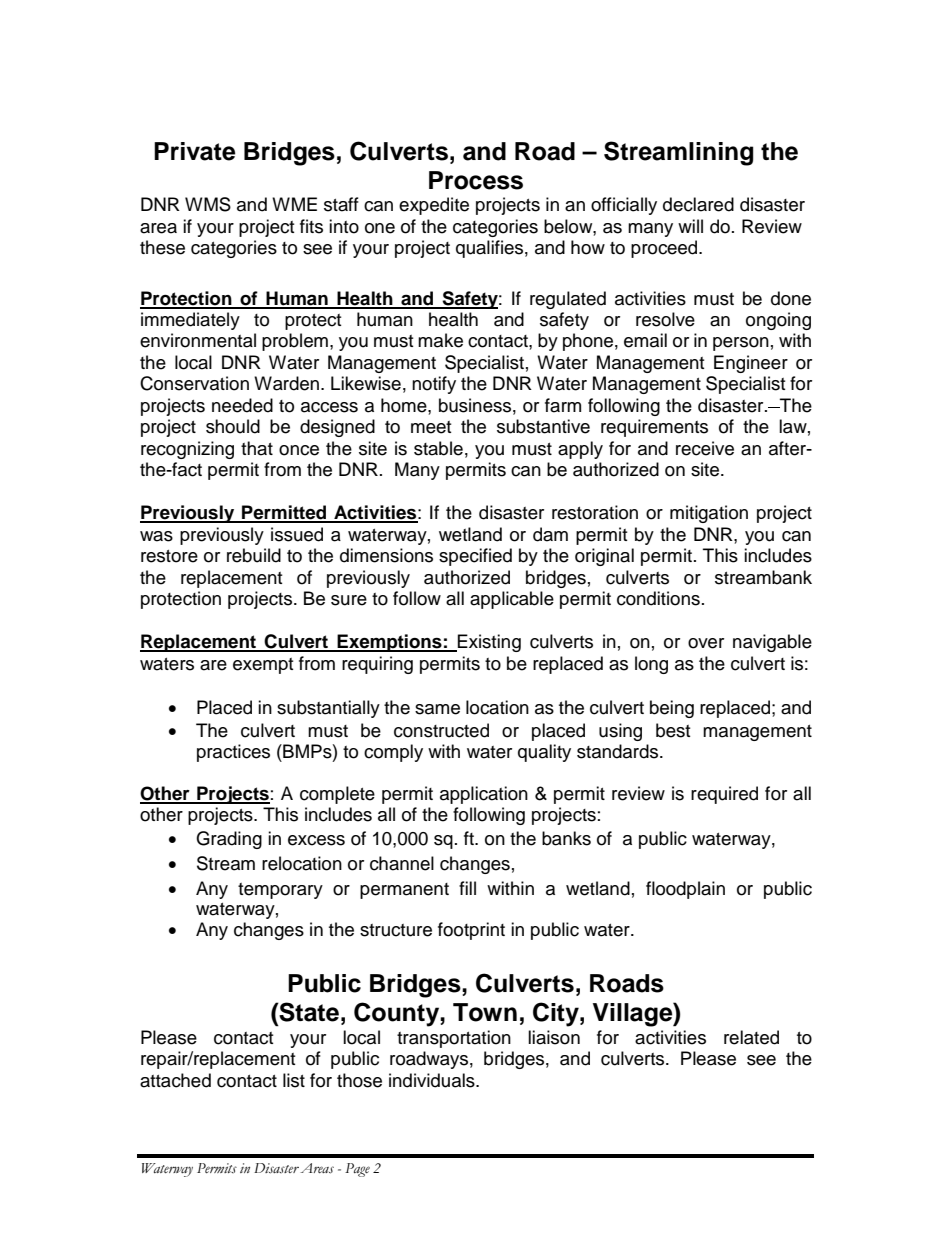  Describe the element at coordinates (698, 204) in the screenshot. I see `declared` at that location.
